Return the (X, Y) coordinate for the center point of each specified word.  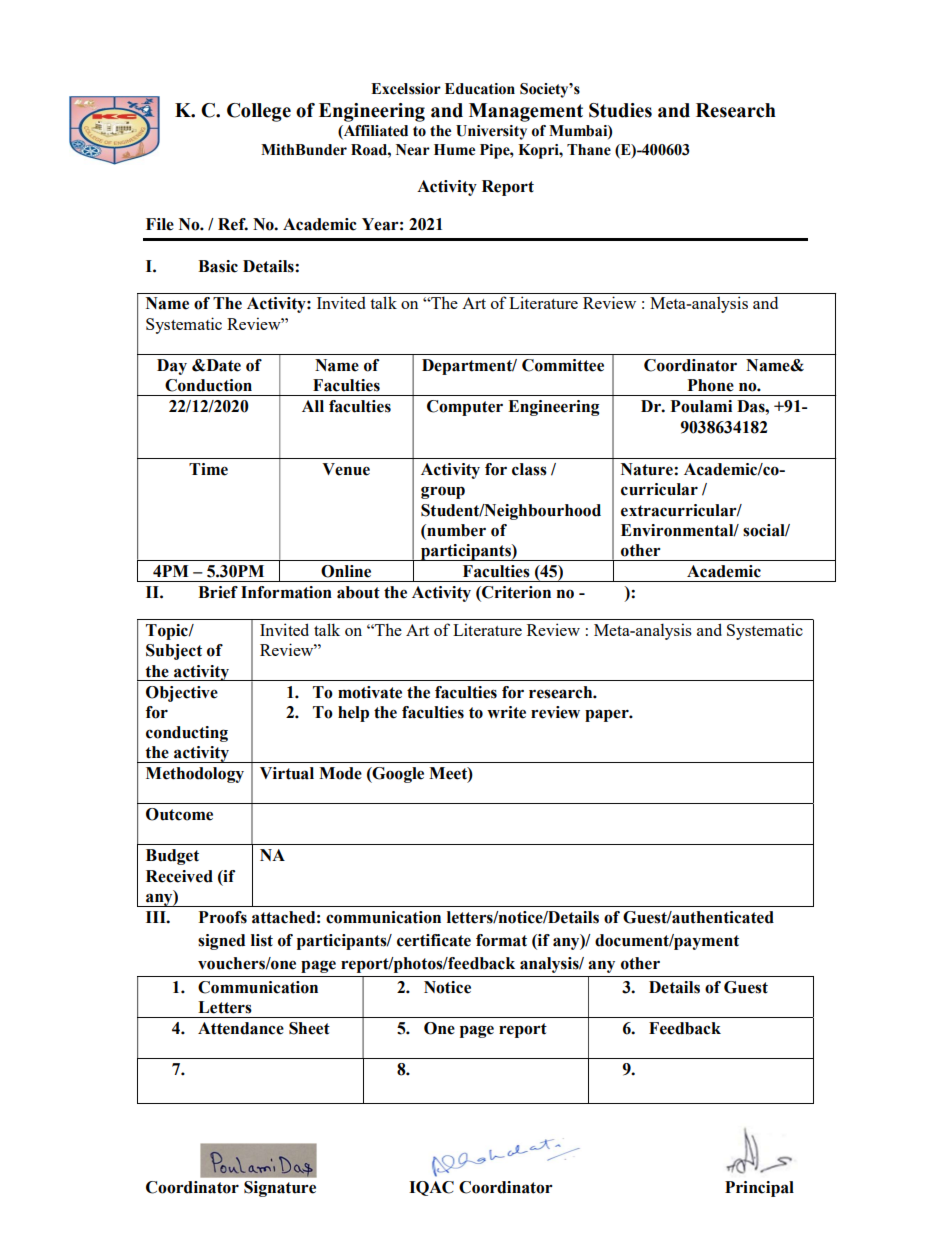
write (506, 712)
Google (397, 775)
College (259, 112)
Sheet (309, 1028)
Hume (454, 150)
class (529, 469)
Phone (710, 385)
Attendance (241, 1028)
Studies (620, 110)
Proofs (222, 917)
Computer (465, 408)
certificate (434, 940)
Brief (218, 592)
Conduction (208, 385)
